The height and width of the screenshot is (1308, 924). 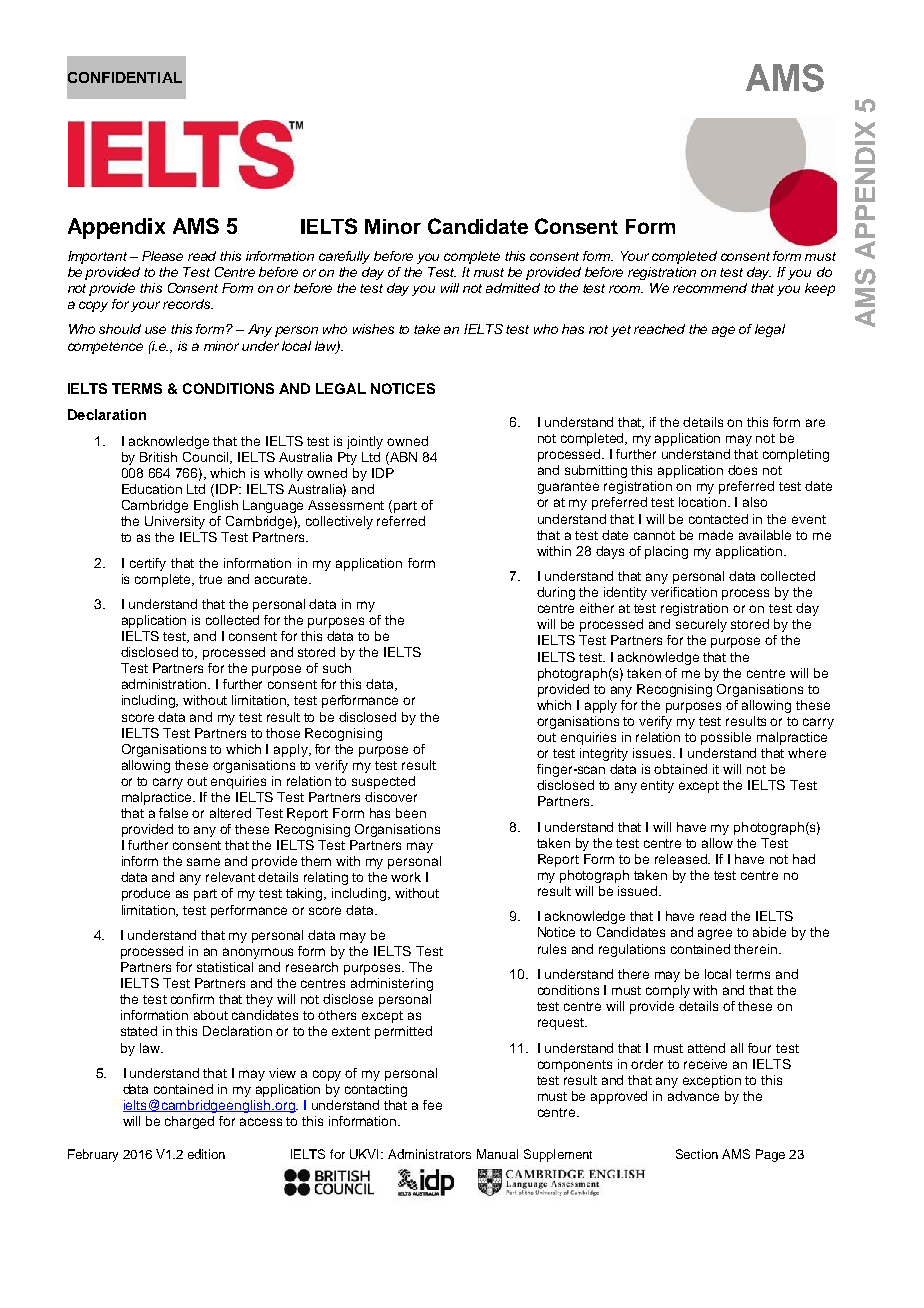 I want to click on charged, so click(x=189, y=1122).
